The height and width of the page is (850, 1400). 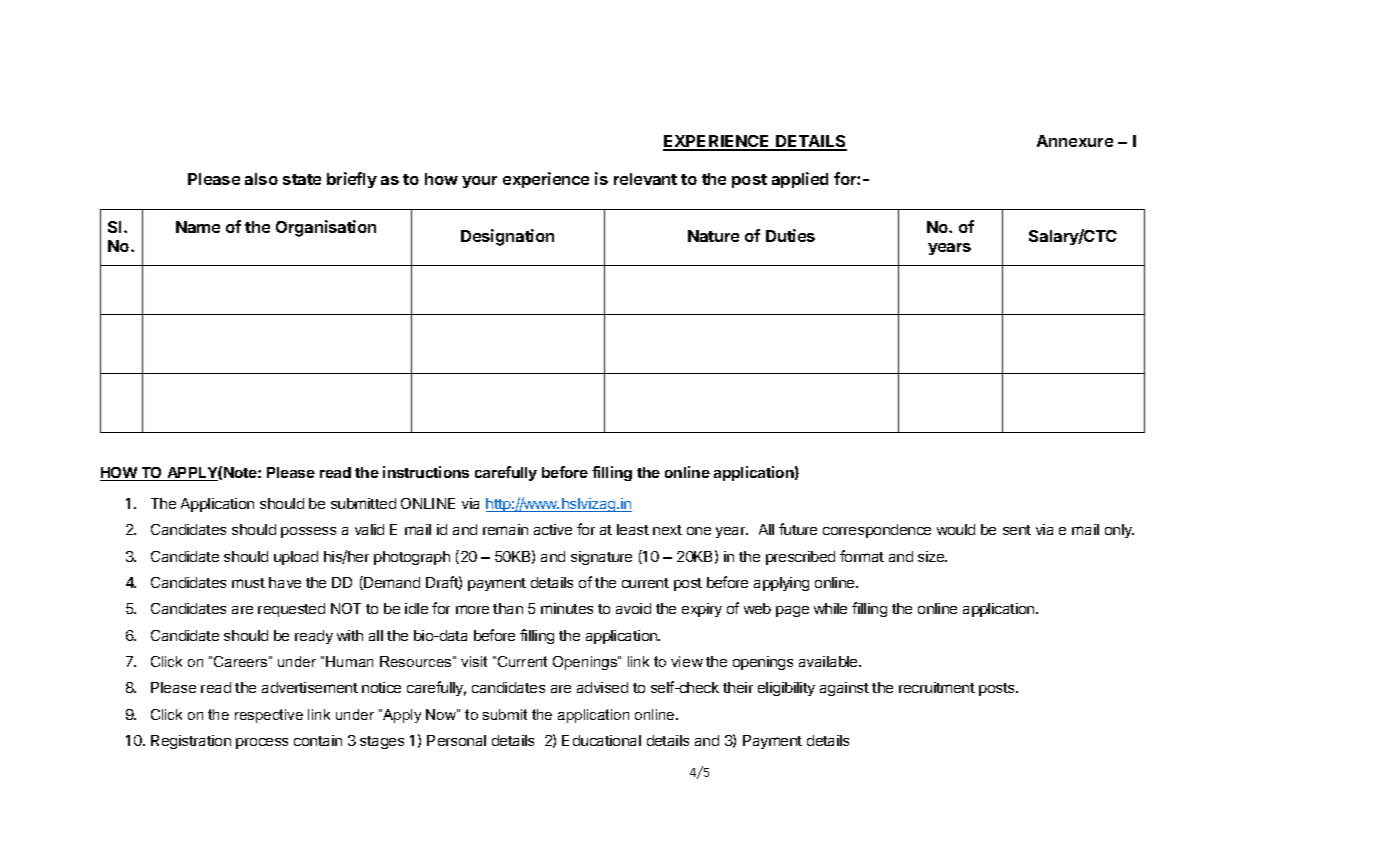 I want to click on applied, so click(x=800, y=180).
